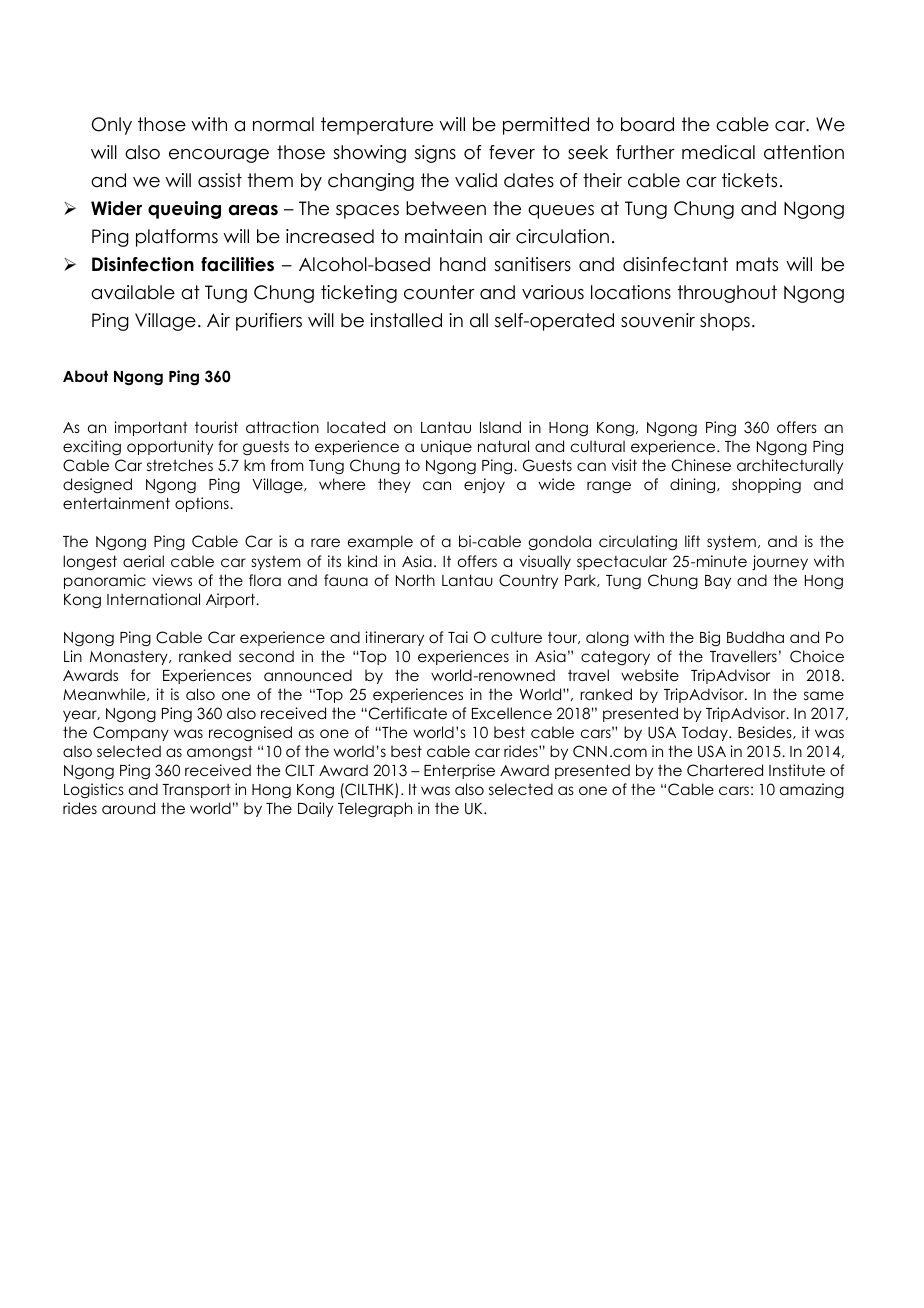  What do you see at coordinates (143, 561) in the document?
I see `aerial` at bounding box center [143, 561].
